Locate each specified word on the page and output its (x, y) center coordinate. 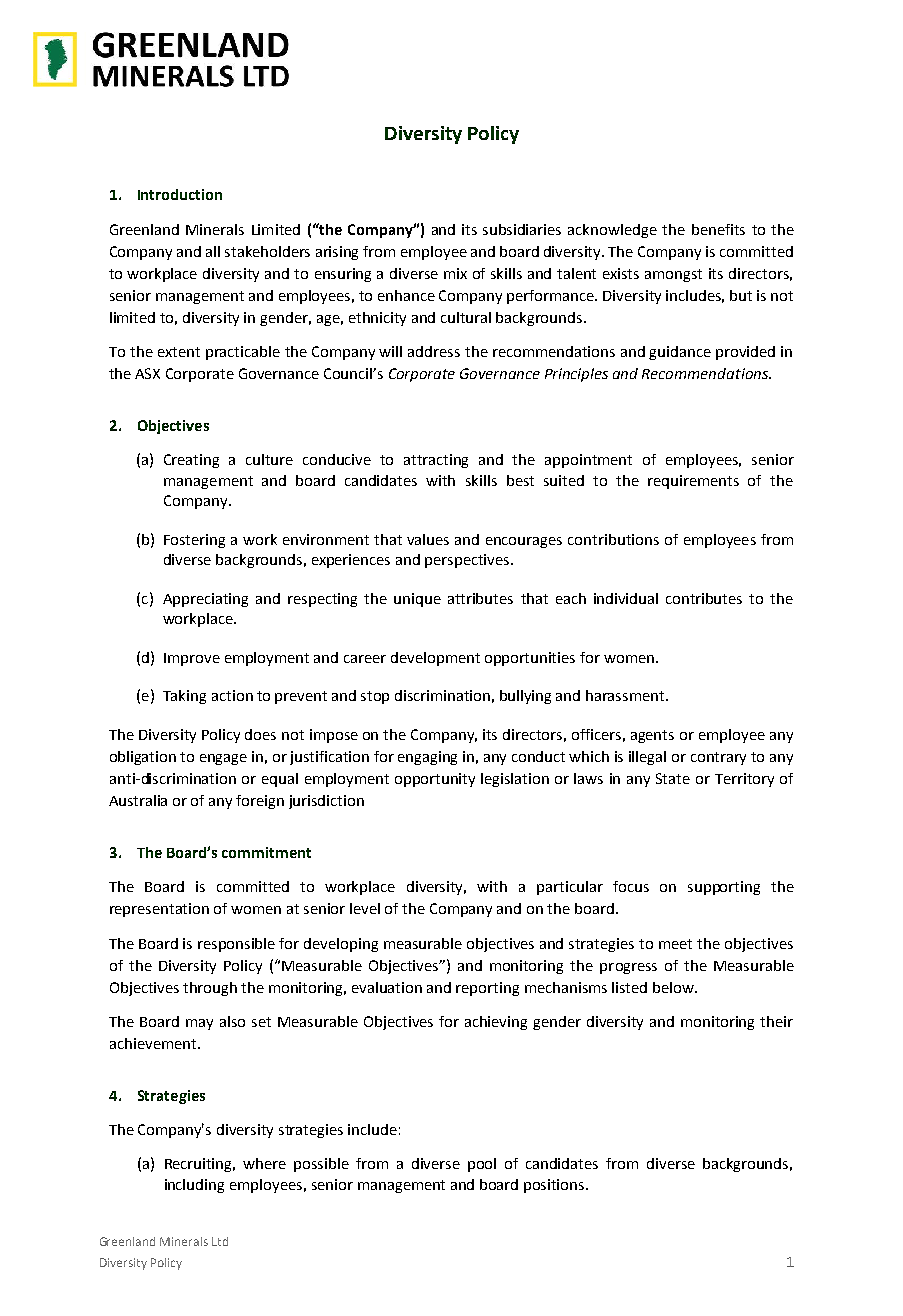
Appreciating (205, 600)
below (674, 987)
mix (455, 273)
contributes (704, 598)
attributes (480, 598)
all (213, 251)
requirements (693, 482)
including (194, 1186)
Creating (191, 461)
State (673, 778)
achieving (496, 1023)
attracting (436, 461)
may (199, 1024)
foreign (260, 802)
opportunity (435, 780)
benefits (718, 229)
